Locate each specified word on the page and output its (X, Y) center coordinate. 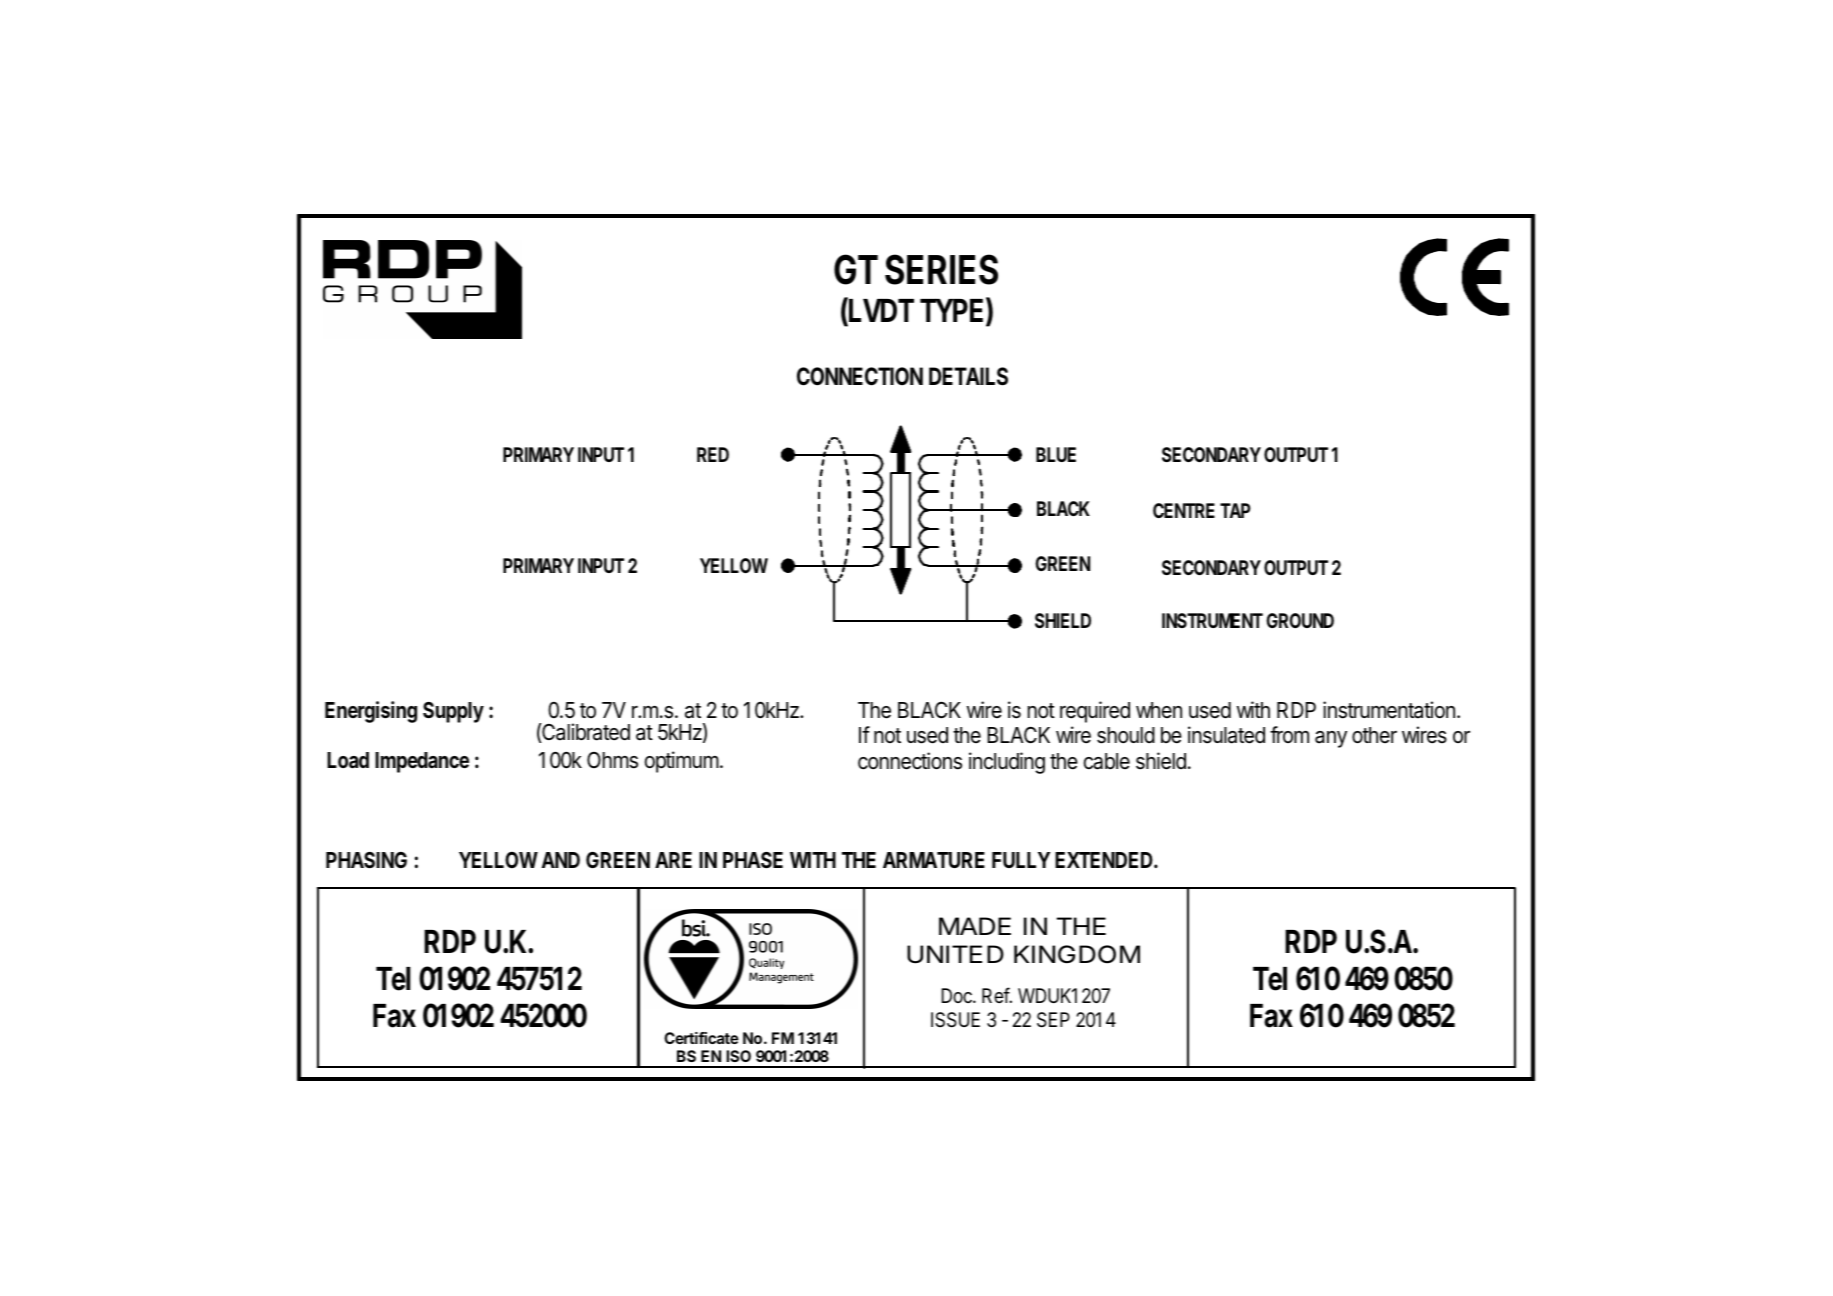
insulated (1226, 735)
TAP (1235, 510)
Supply (453, 712)
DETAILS (968, 376)
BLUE (1056, 454)
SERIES (941, 269)
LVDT (880, 311)
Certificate (701, 1038)
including (1007, 763)
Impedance (422, 762)
